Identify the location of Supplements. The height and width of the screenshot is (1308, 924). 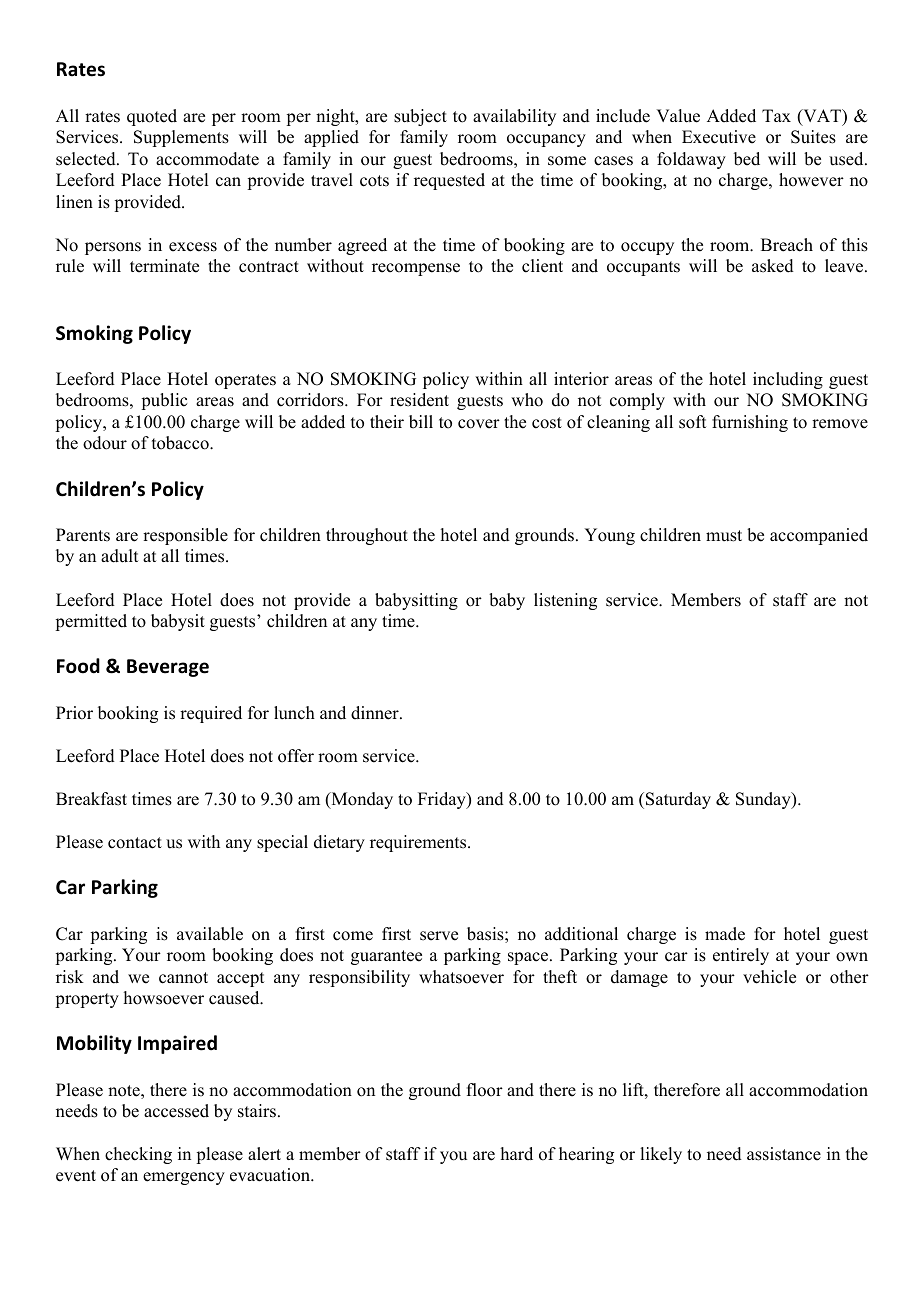
(181, 138).
